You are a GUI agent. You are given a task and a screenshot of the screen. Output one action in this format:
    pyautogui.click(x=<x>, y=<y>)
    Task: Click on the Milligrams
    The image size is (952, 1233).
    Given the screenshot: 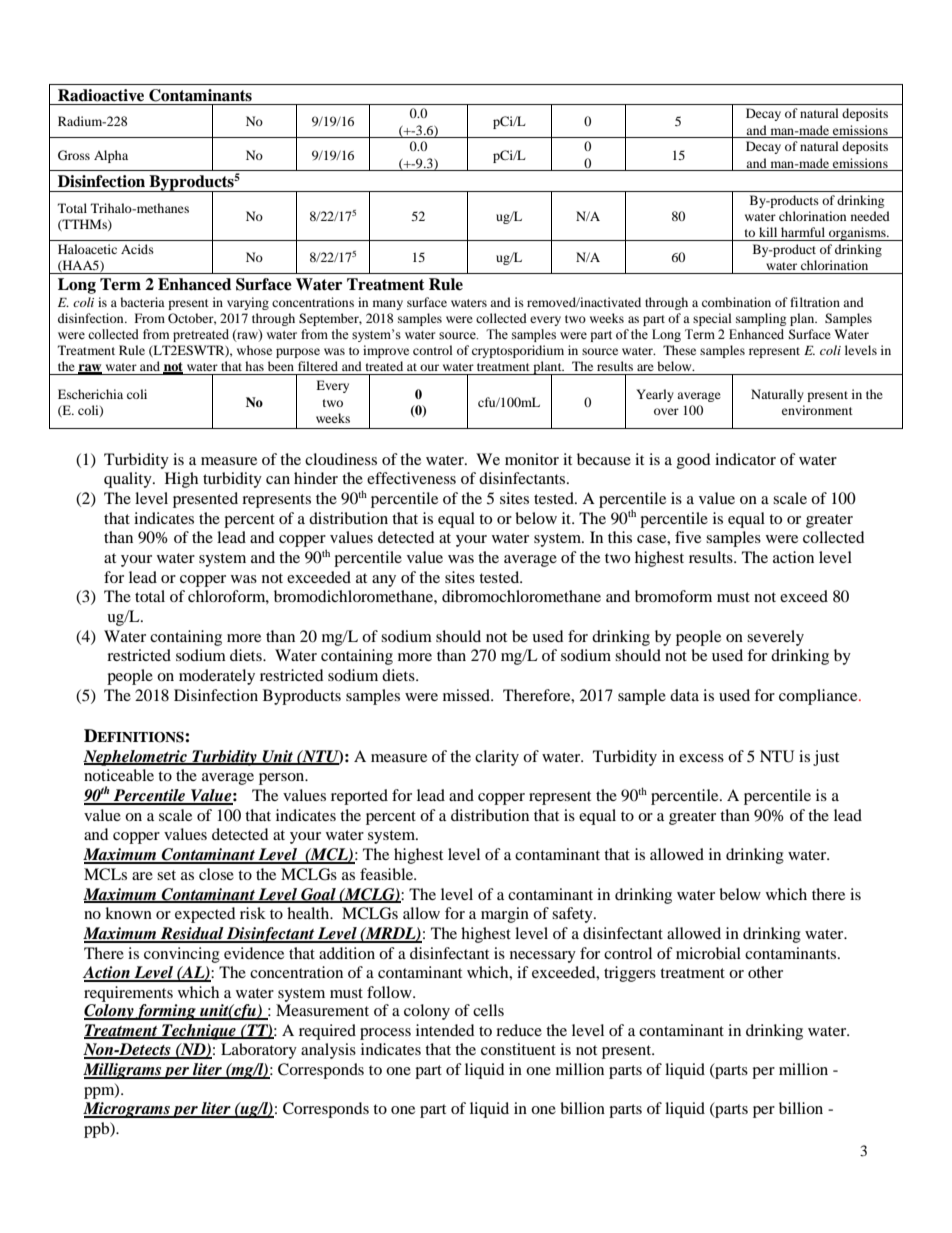 What is the action you would take?
    pyautogui.click(x=123, y=1071)
